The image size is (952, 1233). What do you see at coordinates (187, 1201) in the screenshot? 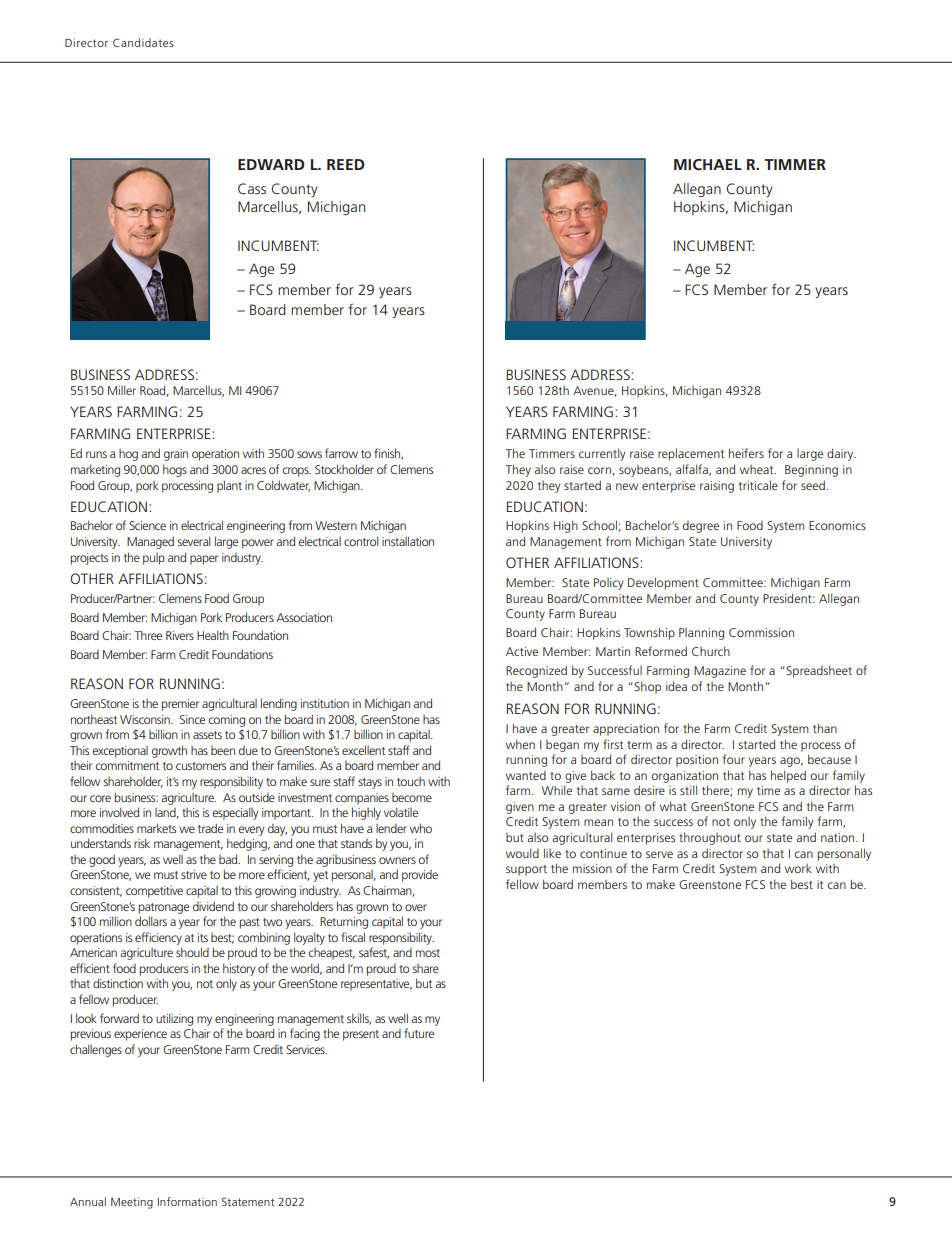
I see `Information` at bounding box center [187, 1201].
